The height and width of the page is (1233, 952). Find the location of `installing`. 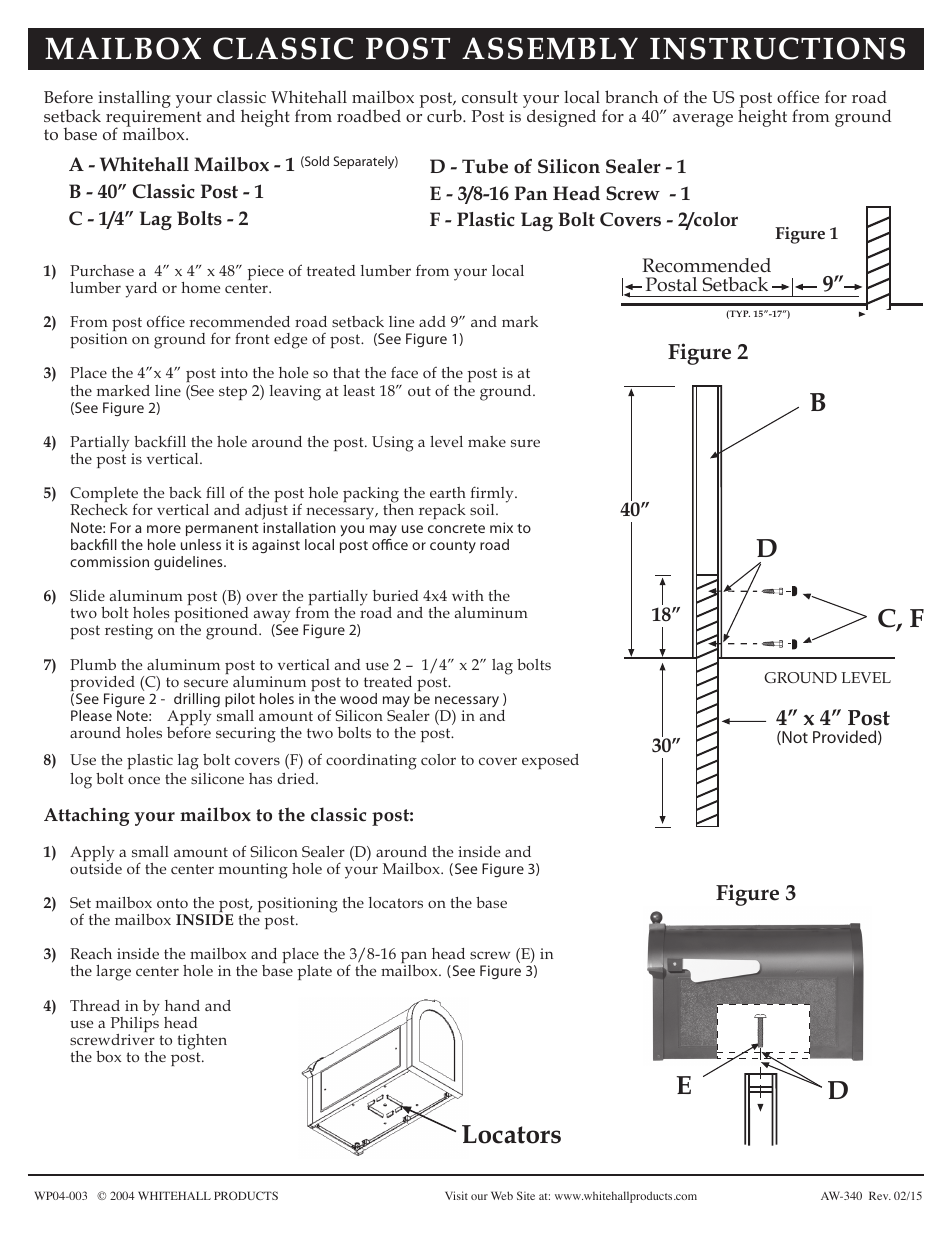

installing is located at coordinates (134, 100).
